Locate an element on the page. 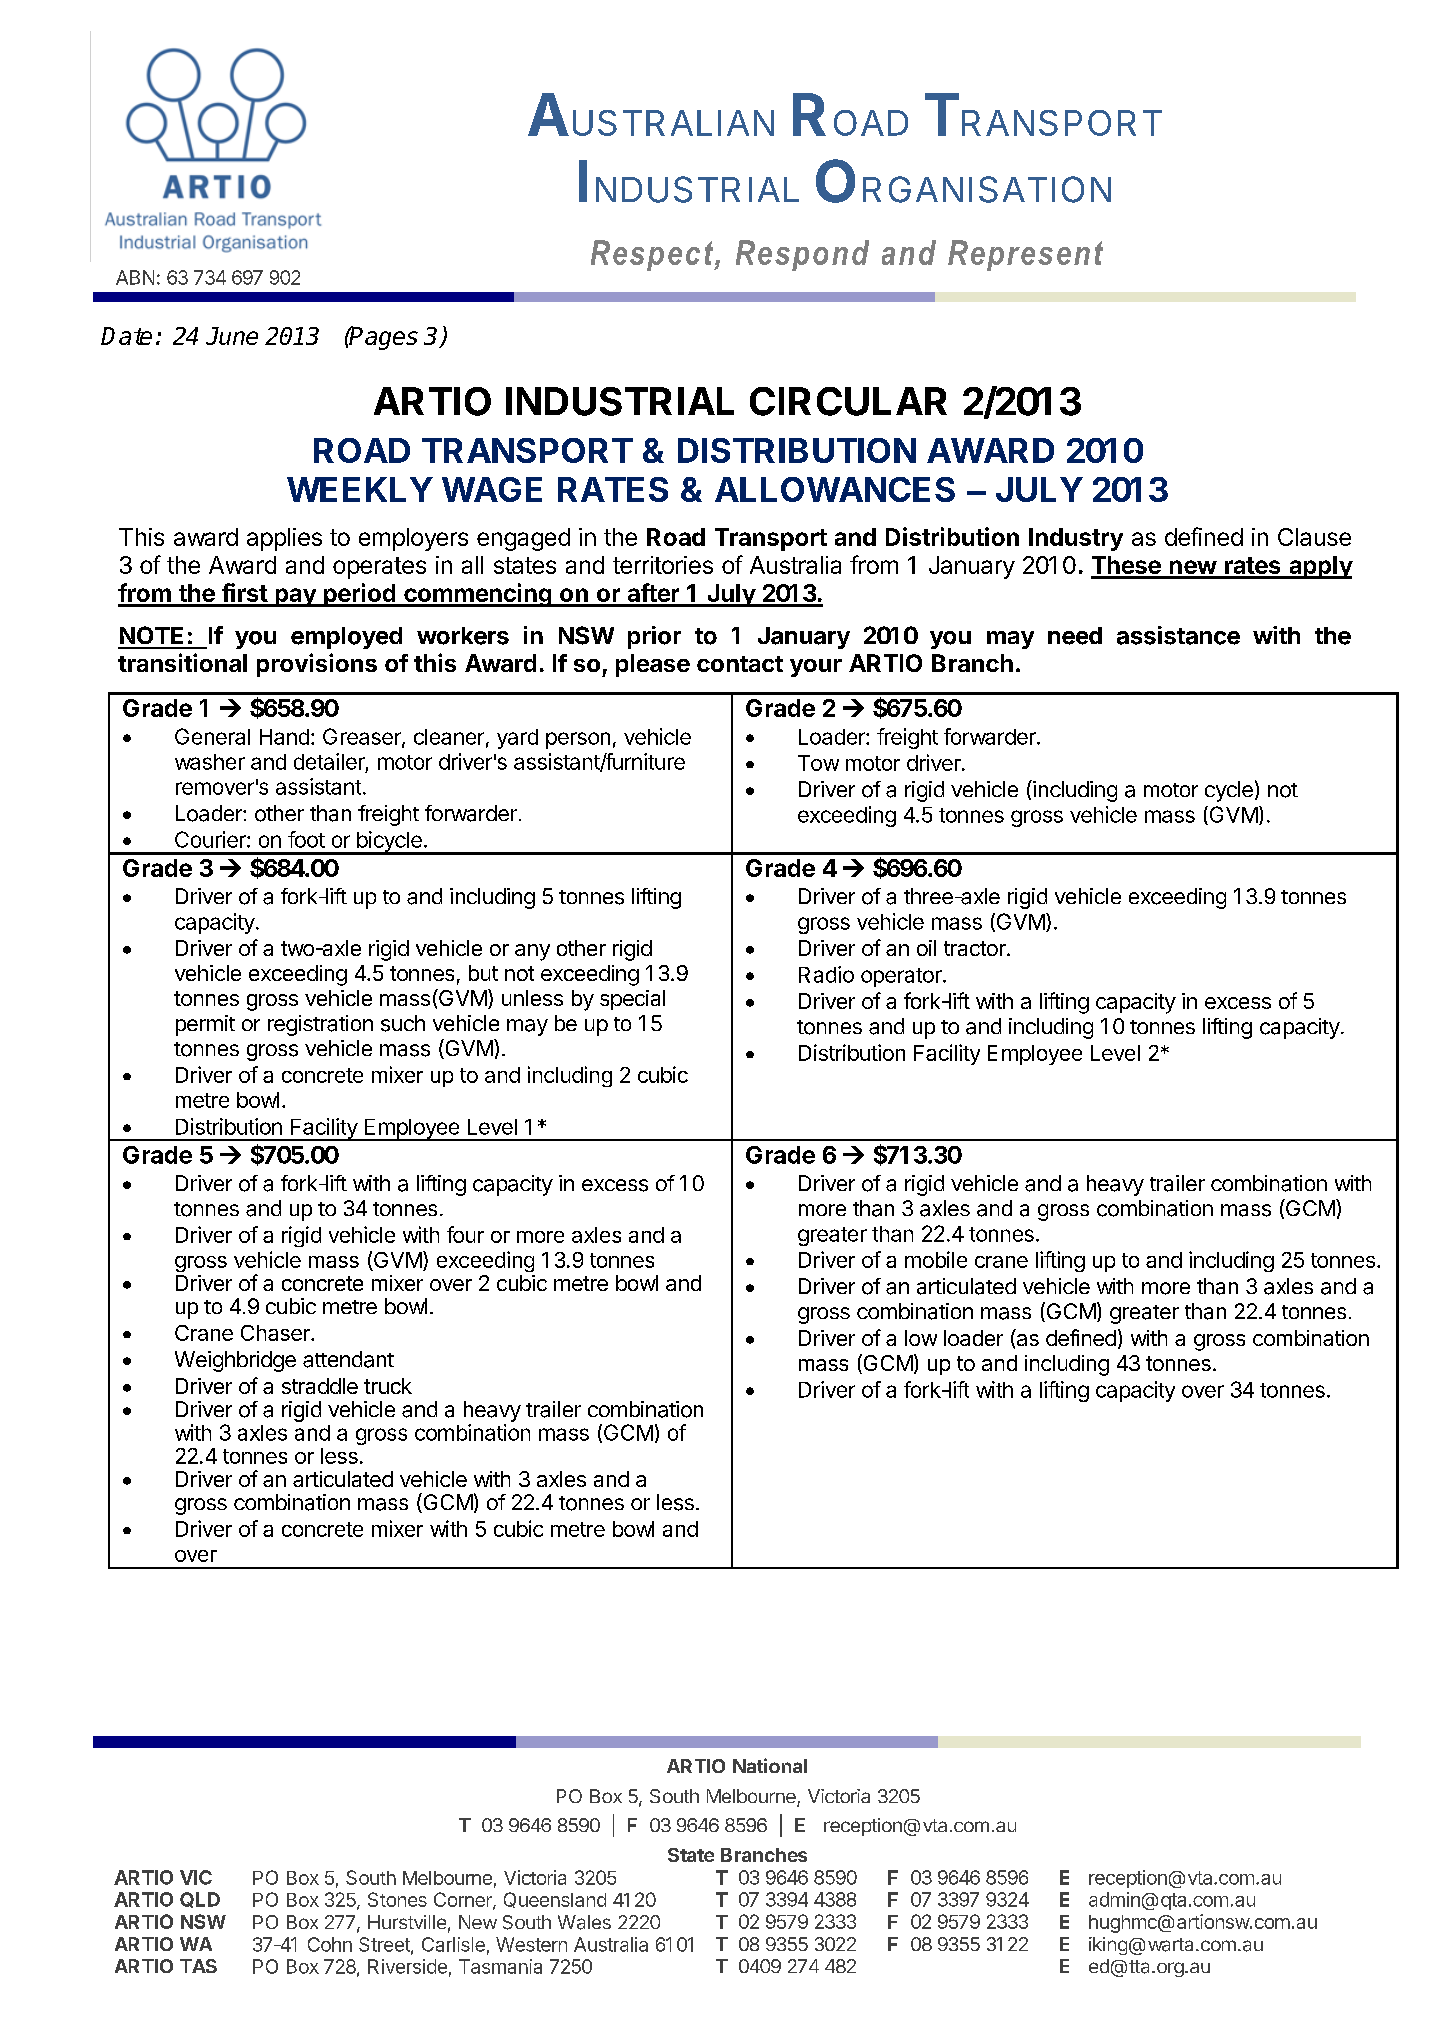 This document has height=2039, width=1442. straddle is located at coordinates (320, 1386).
